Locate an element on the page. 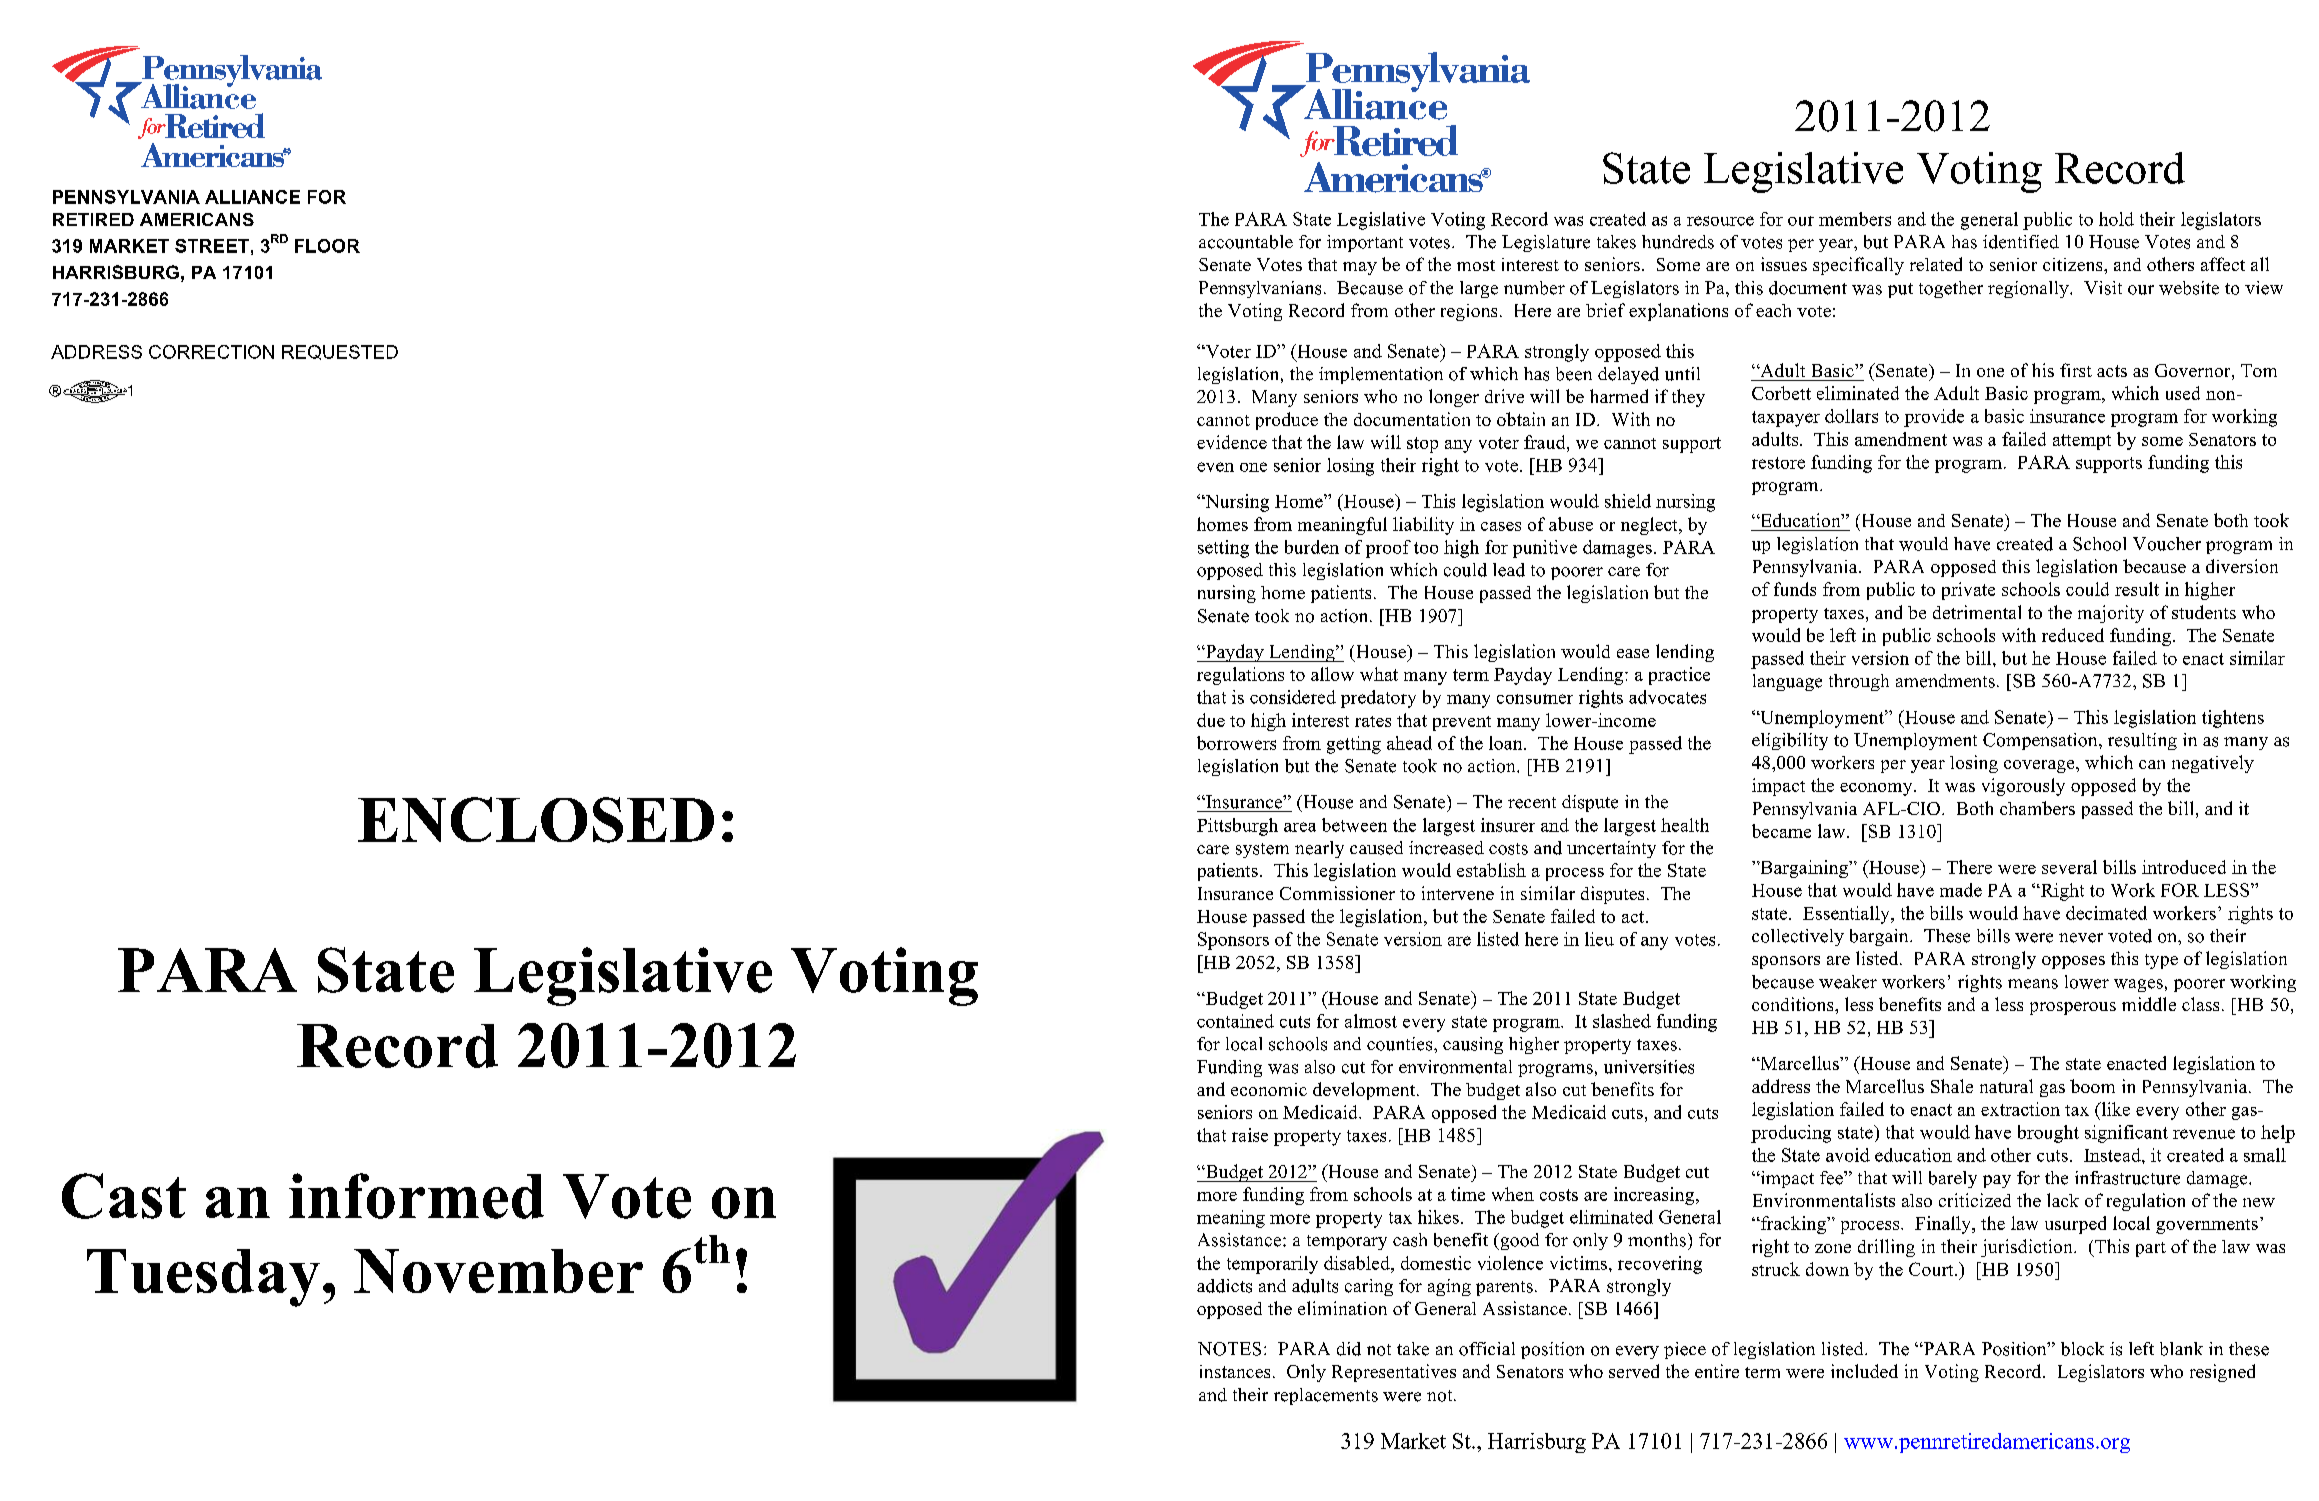 The width and height of the image is (2319, 1501). NOTES is located at coordinates (1229, 1349).
